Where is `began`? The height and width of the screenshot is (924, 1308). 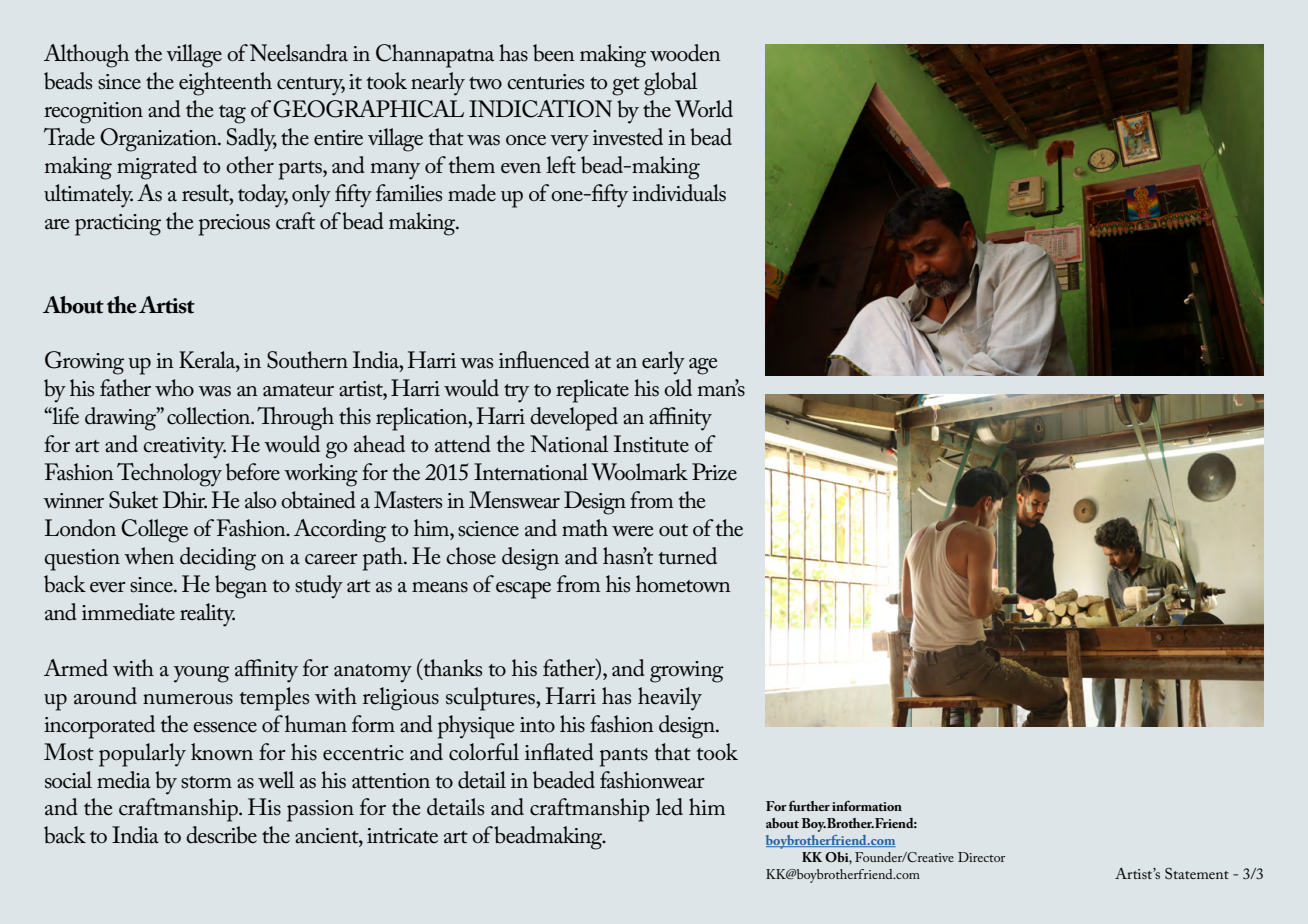 began is located at coordinates (241, 587).
